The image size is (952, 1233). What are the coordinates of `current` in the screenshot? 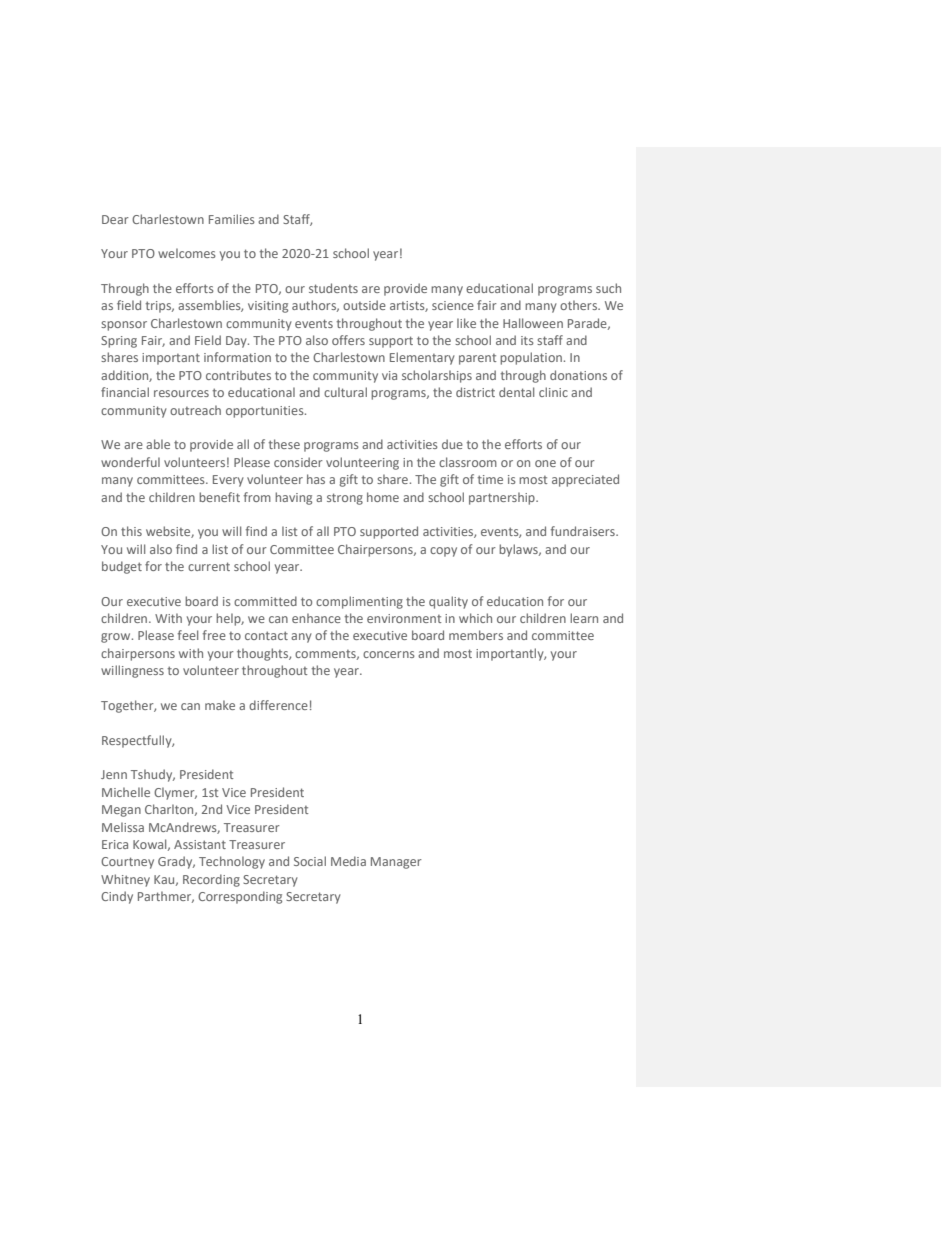 It's located at (209, 566).
